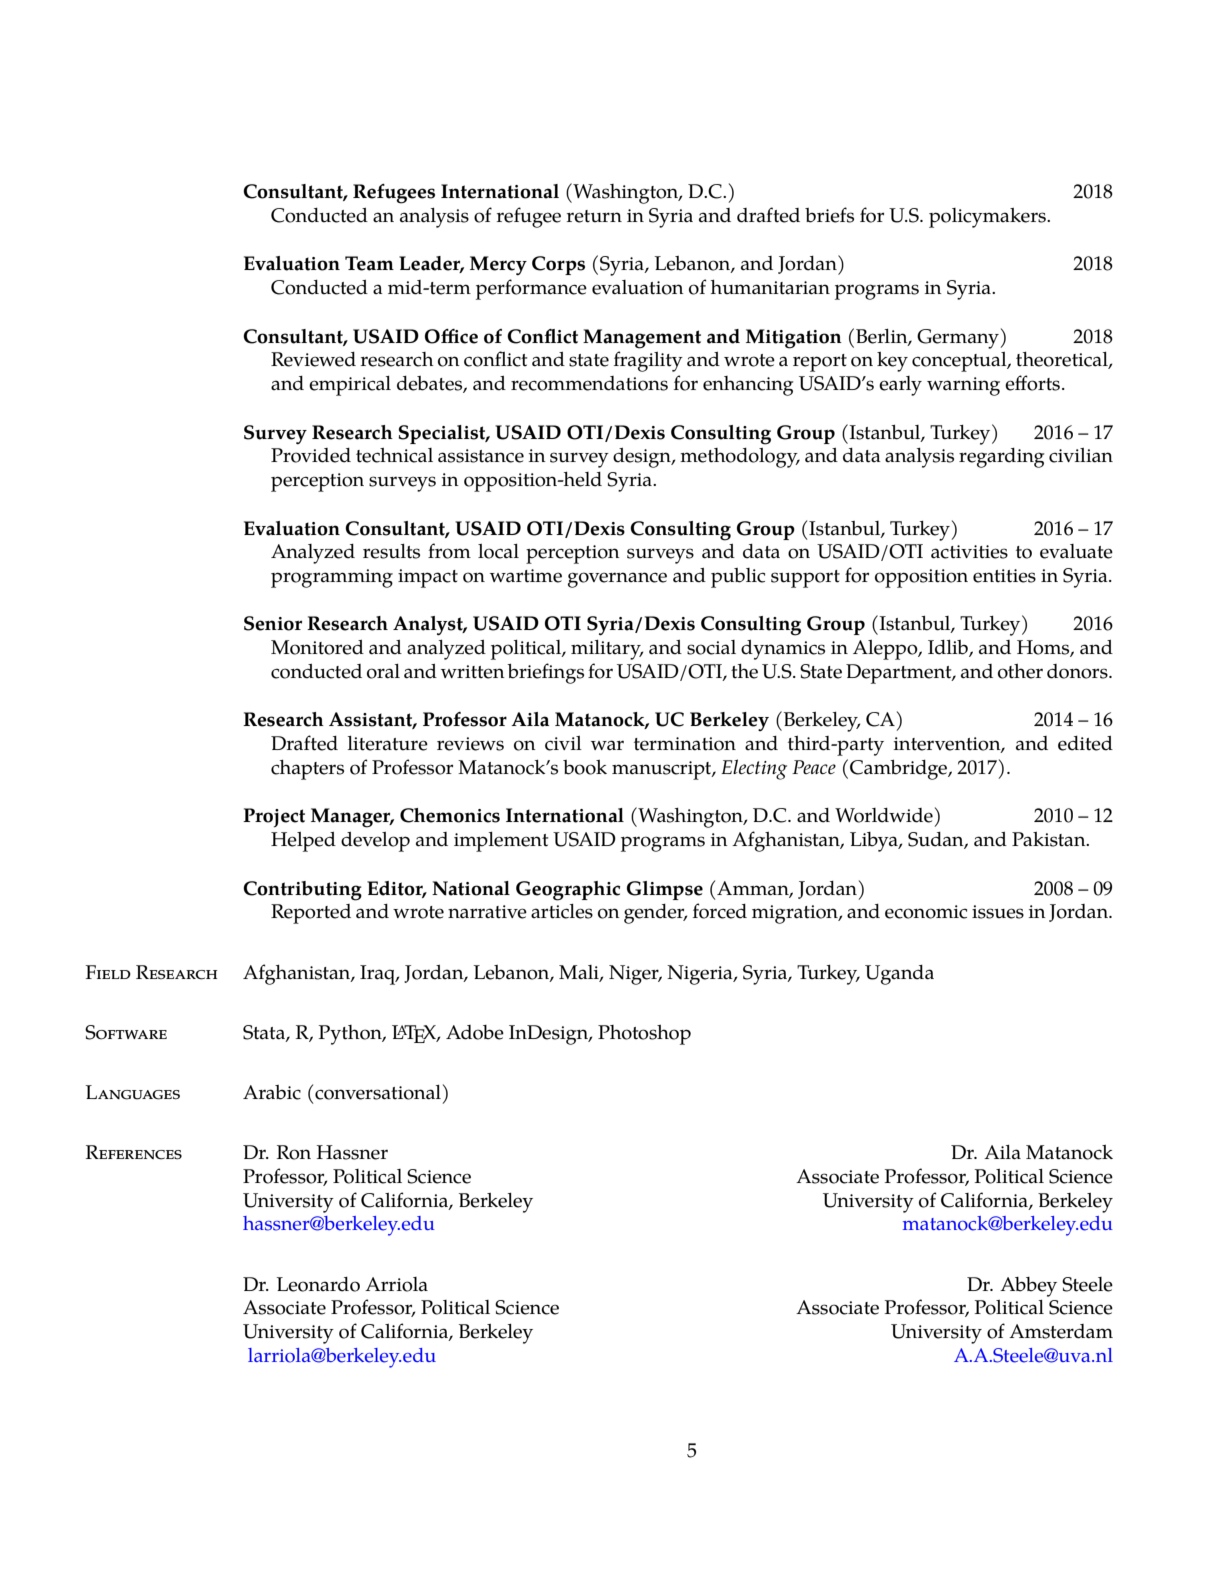 Image resolution: width=1213 pixels, height=1569 pixels. Describe the element at coordinates (998, 912) in the image. I see `issues` at that location.
